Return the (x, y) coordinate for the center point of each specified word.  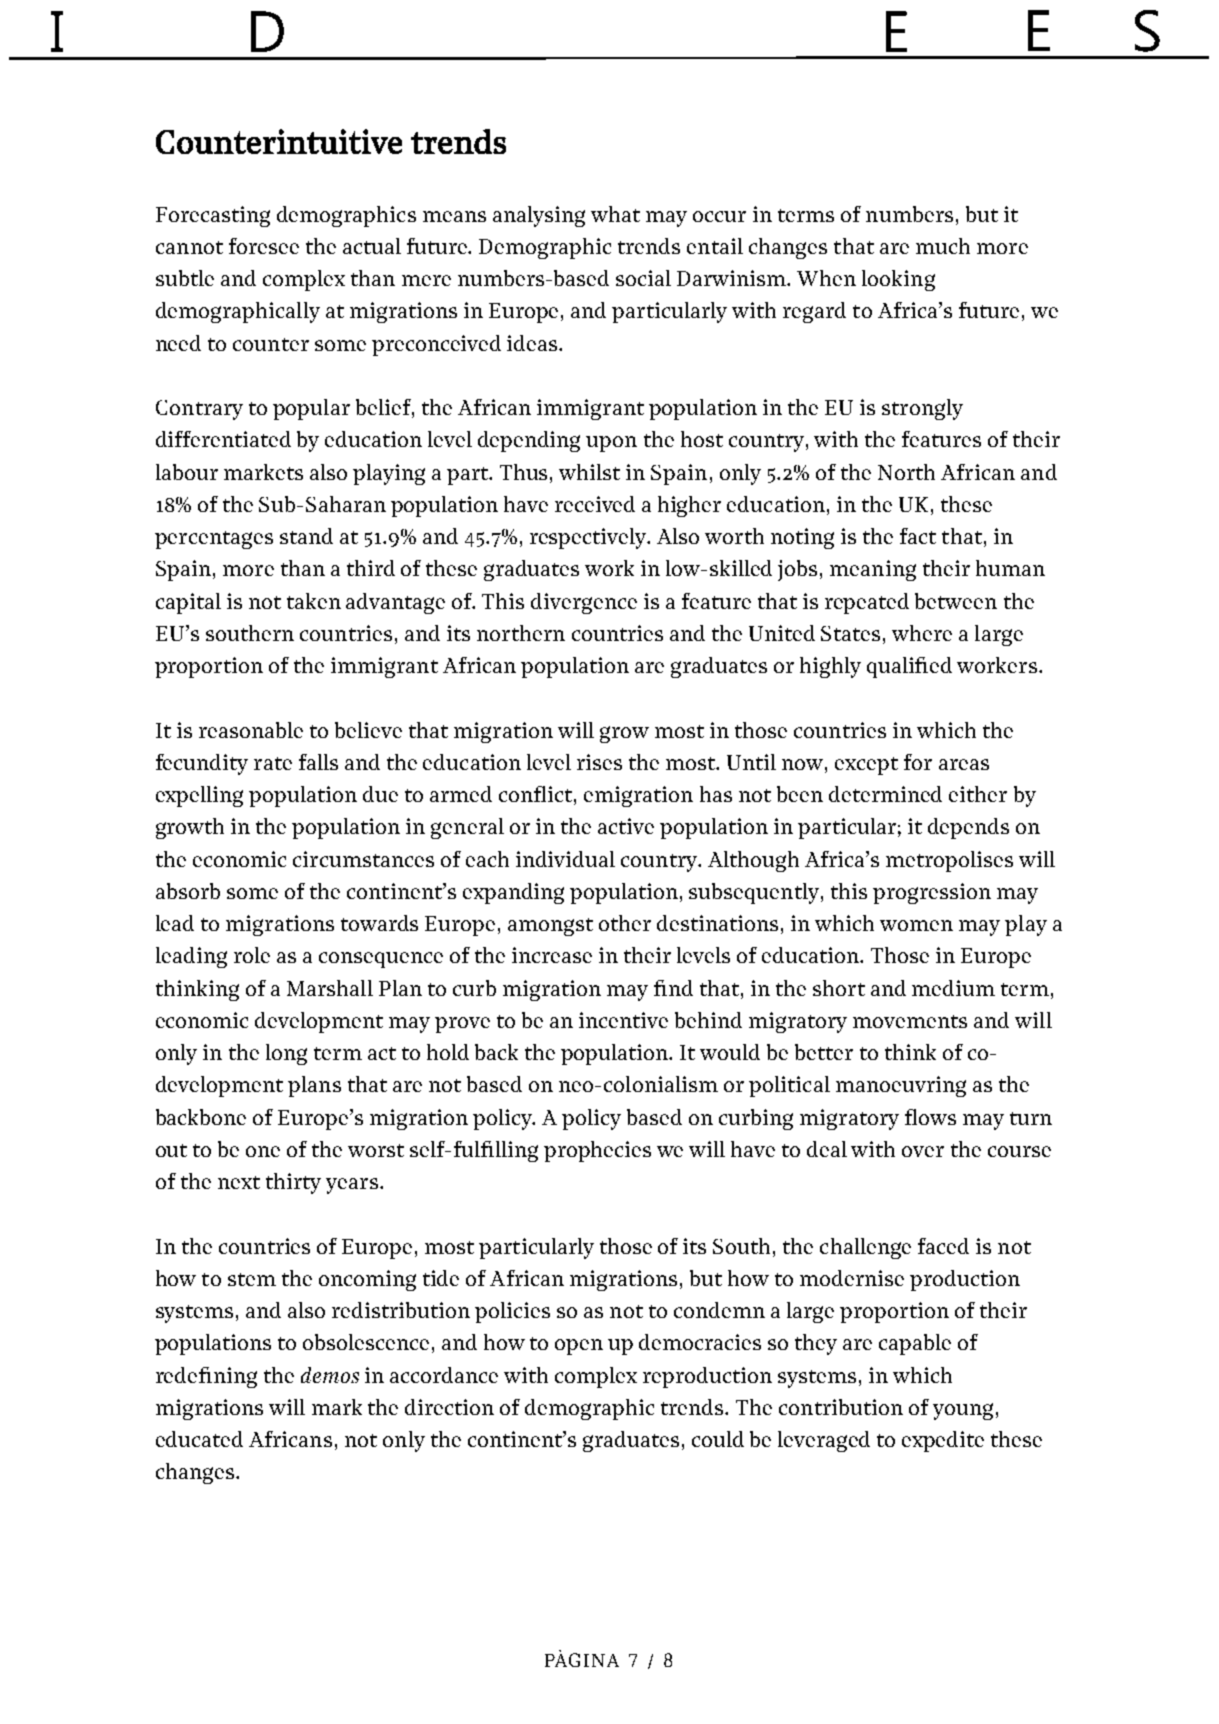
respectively (589, 538)
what (615, 214)
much (943, 246)
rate (273, 763)
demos (330, 1375)
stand (306, 536)
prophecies (597, 1151)
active (626, 826)
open (579, 1347)
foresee (264, 246)
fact (918, 536)
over (923, 1151)
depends (968, 828)
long (286, 1054)
